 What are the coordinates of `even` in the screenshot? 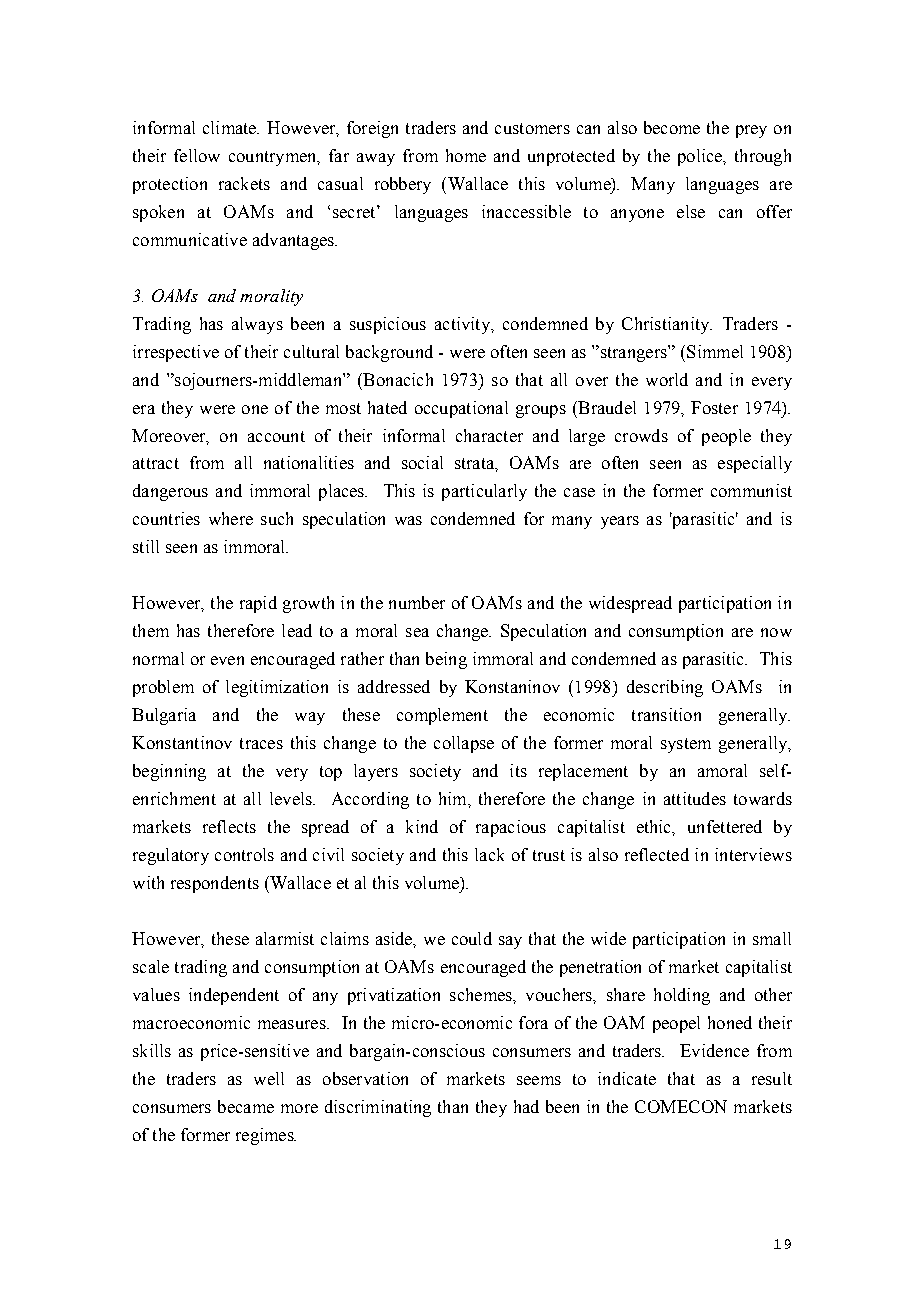 It's located at (227, 660).
